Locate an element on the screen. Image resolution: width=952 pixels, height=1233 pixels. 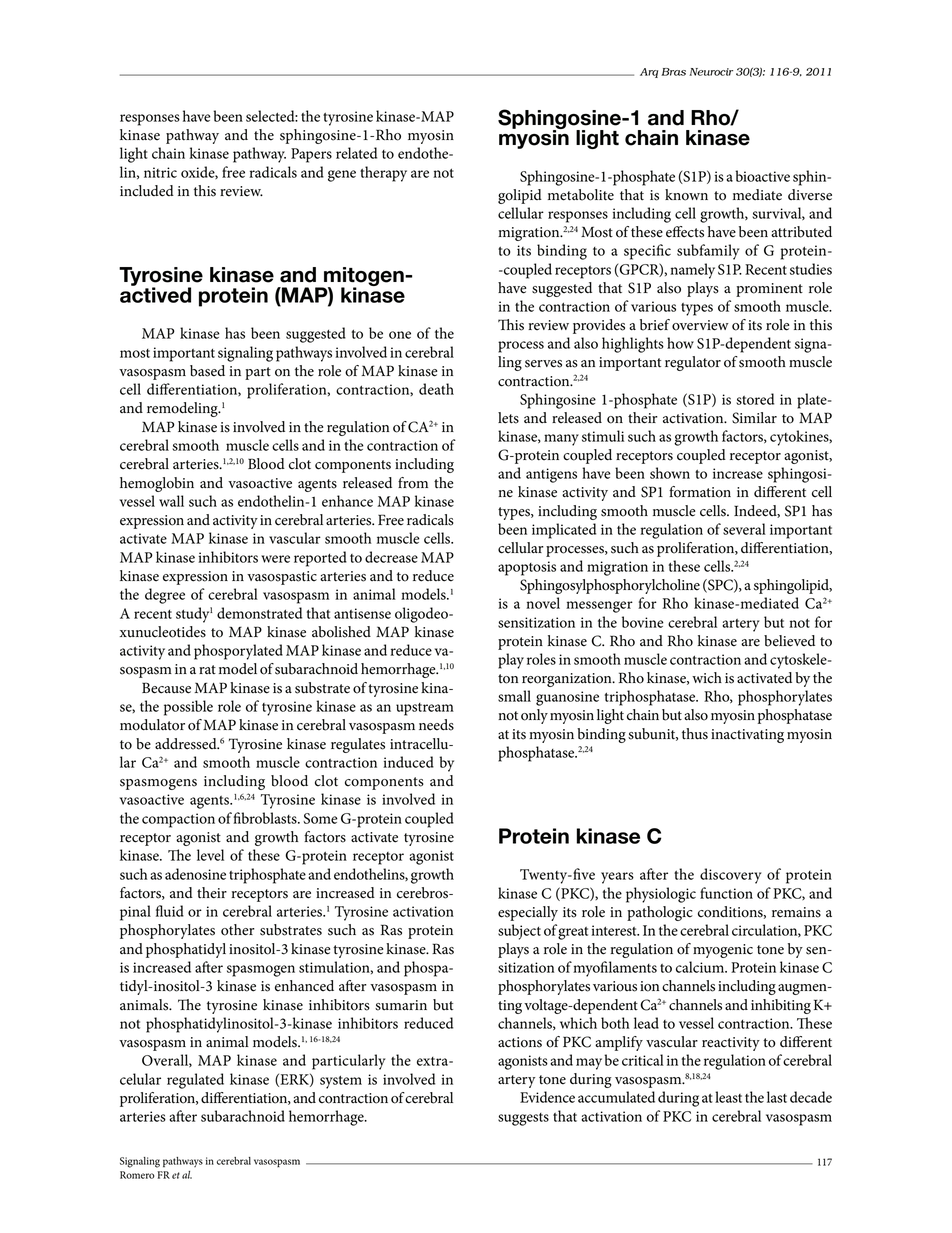
based is located at coordinates (207, 371).
